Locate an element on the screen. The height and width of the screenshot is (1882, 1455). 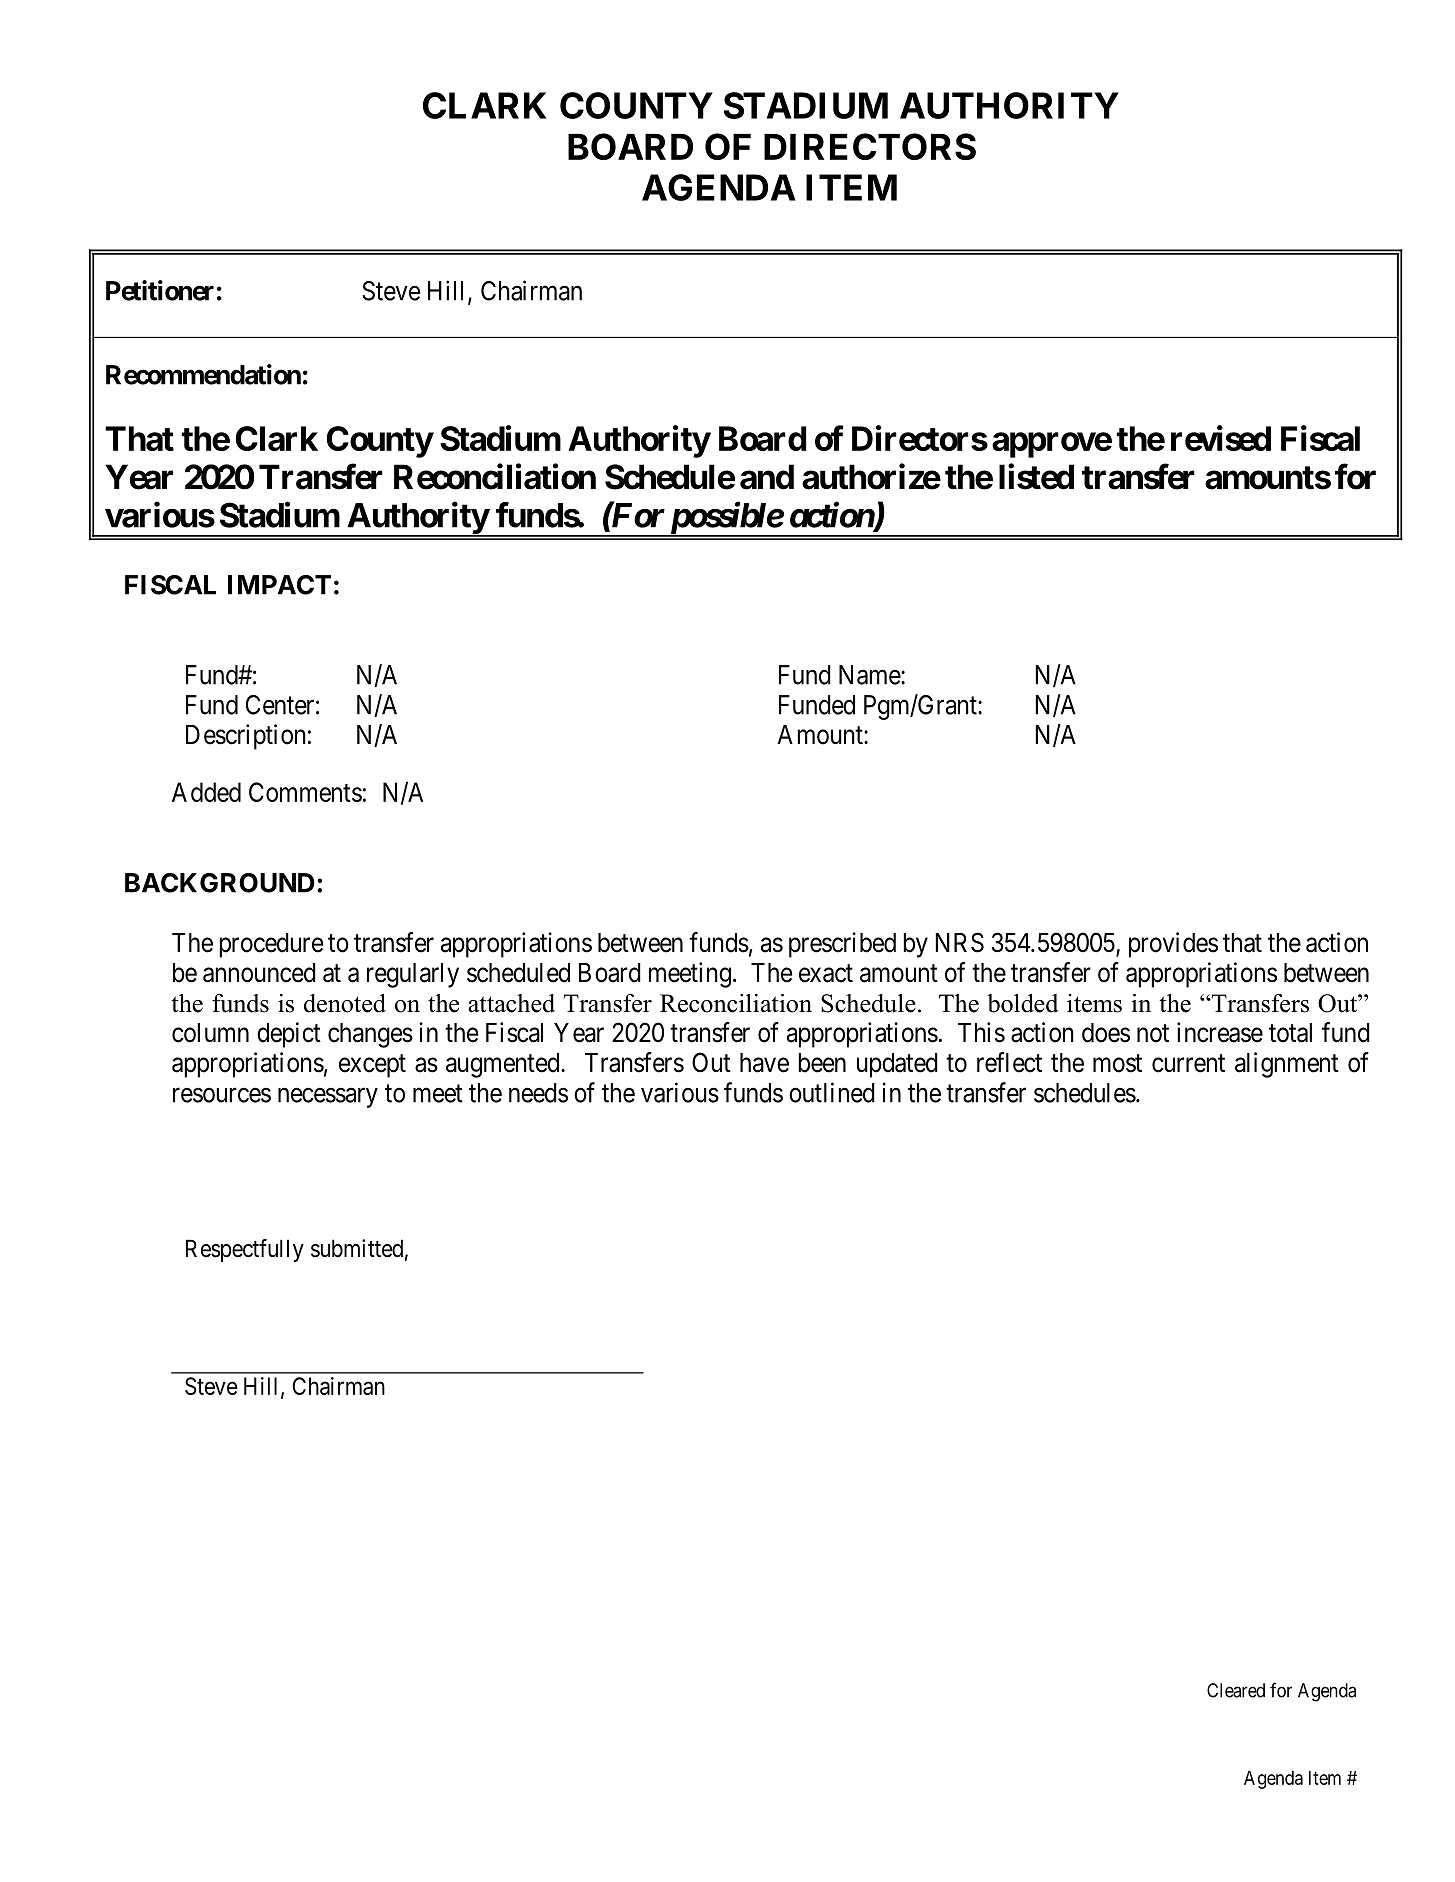
announced is located at coordinates (259, 973).
